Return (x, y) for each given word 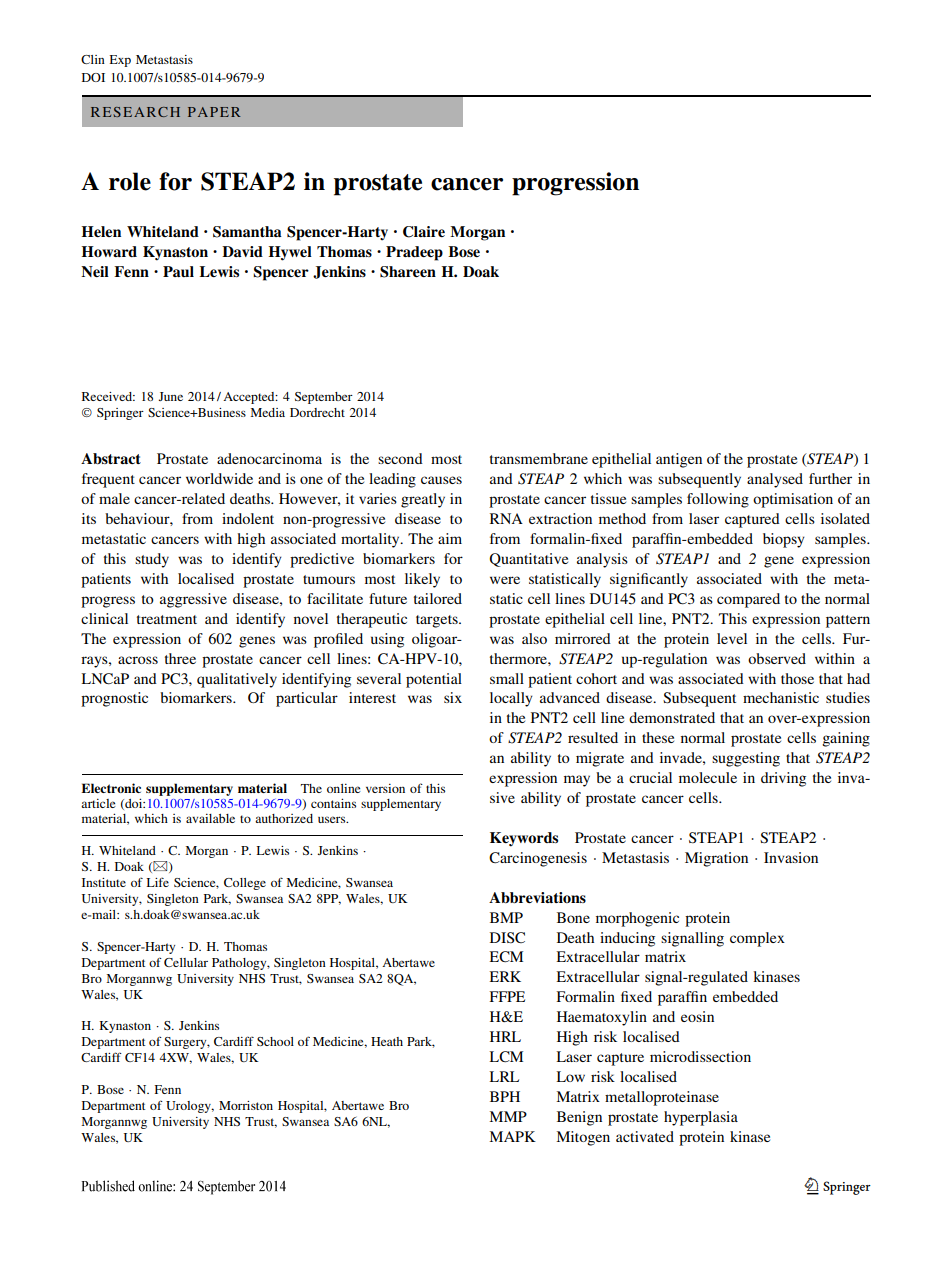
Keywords (524, 839)
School (275, 1041)
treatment (167, 619)
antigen (679, 460)
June (171, 396)
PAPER (214, 112)
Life (158, 882)
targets (438, 621)
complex (757, 939)
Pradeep (414, 253)
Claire (424, 232)
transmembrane (539, 458)
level (732, 638)
